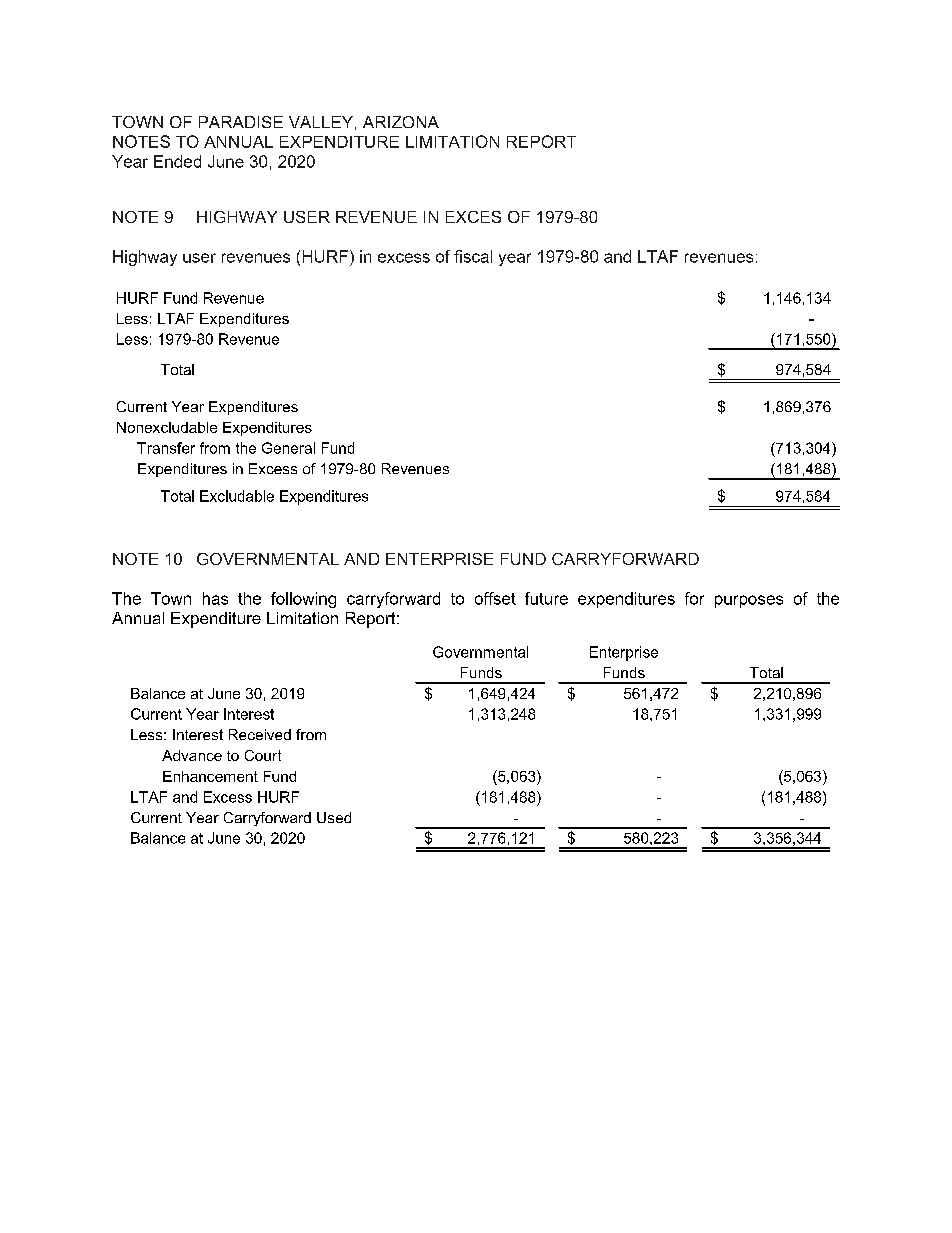  I want to click on ARIZONA, so click(401, 122).
